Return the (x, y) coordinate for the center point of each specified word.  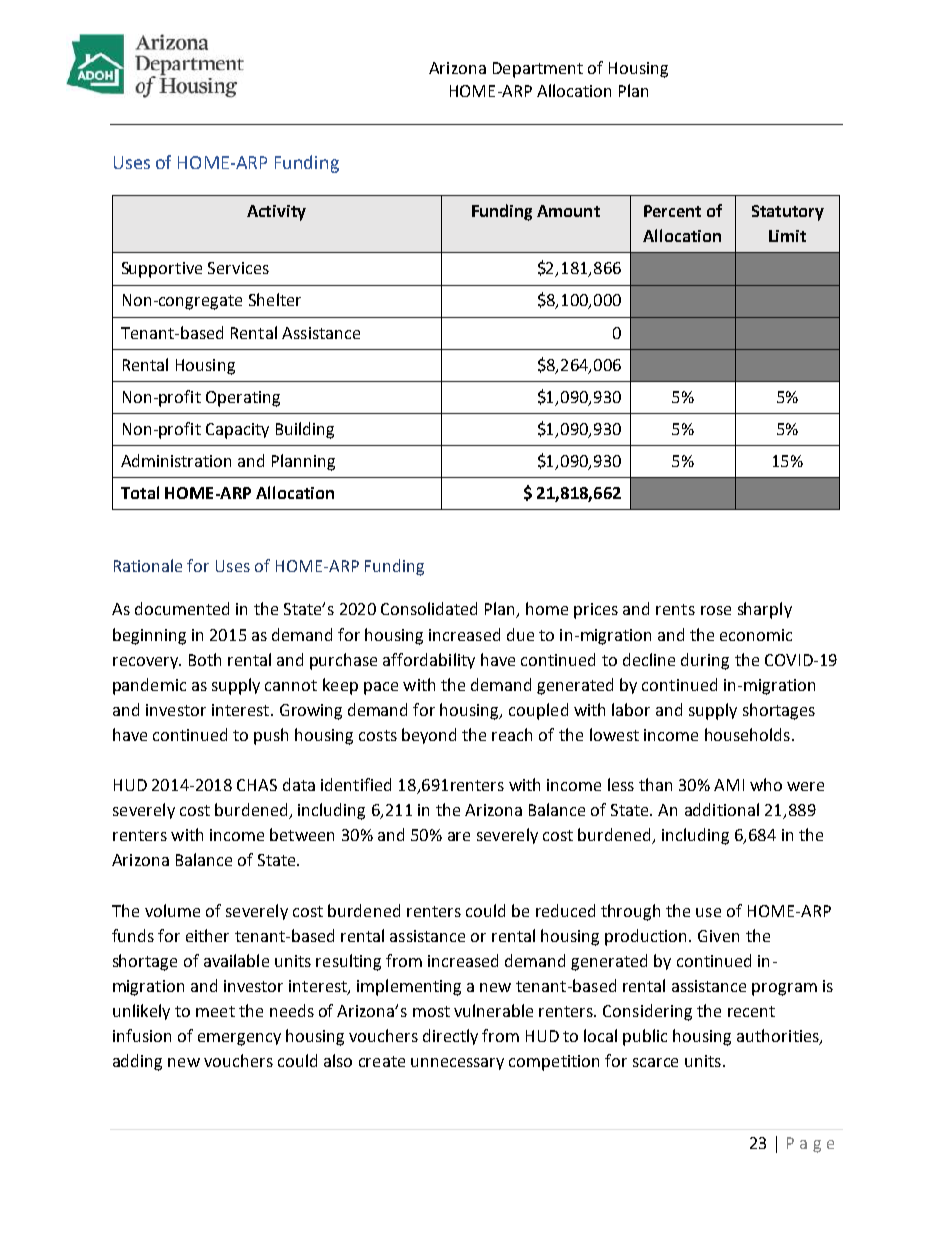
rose (716, 610)
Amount (568, 211)
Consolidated (429, 608)
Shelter (275, 299)
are (459, 836)
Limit (787, 236)
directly (450, 1037)
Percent (672, 211)
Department (538, 70)
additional (722, 809)
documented (182, 608)
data (299, 784)
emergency (239, 1039)
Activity (276, 213)
